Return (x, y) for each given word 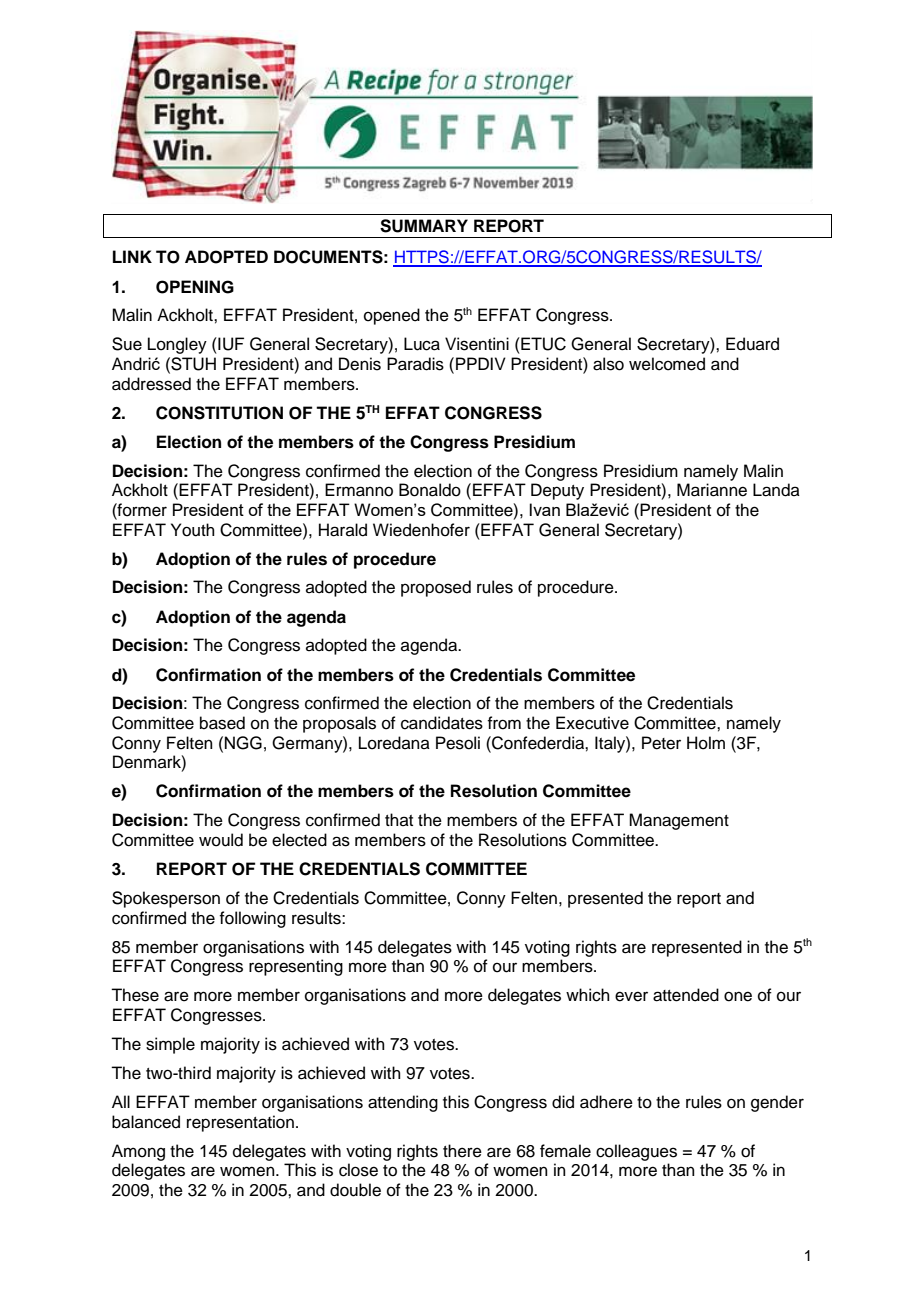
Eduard (752, 344)
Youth (193, 530)
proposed (436, 588)
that (399, 819)
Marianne (712, 490)
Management (679, 821)
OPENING (195, 287)
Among (138, 1152)
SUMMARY (424, 226)
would (221, 840)
